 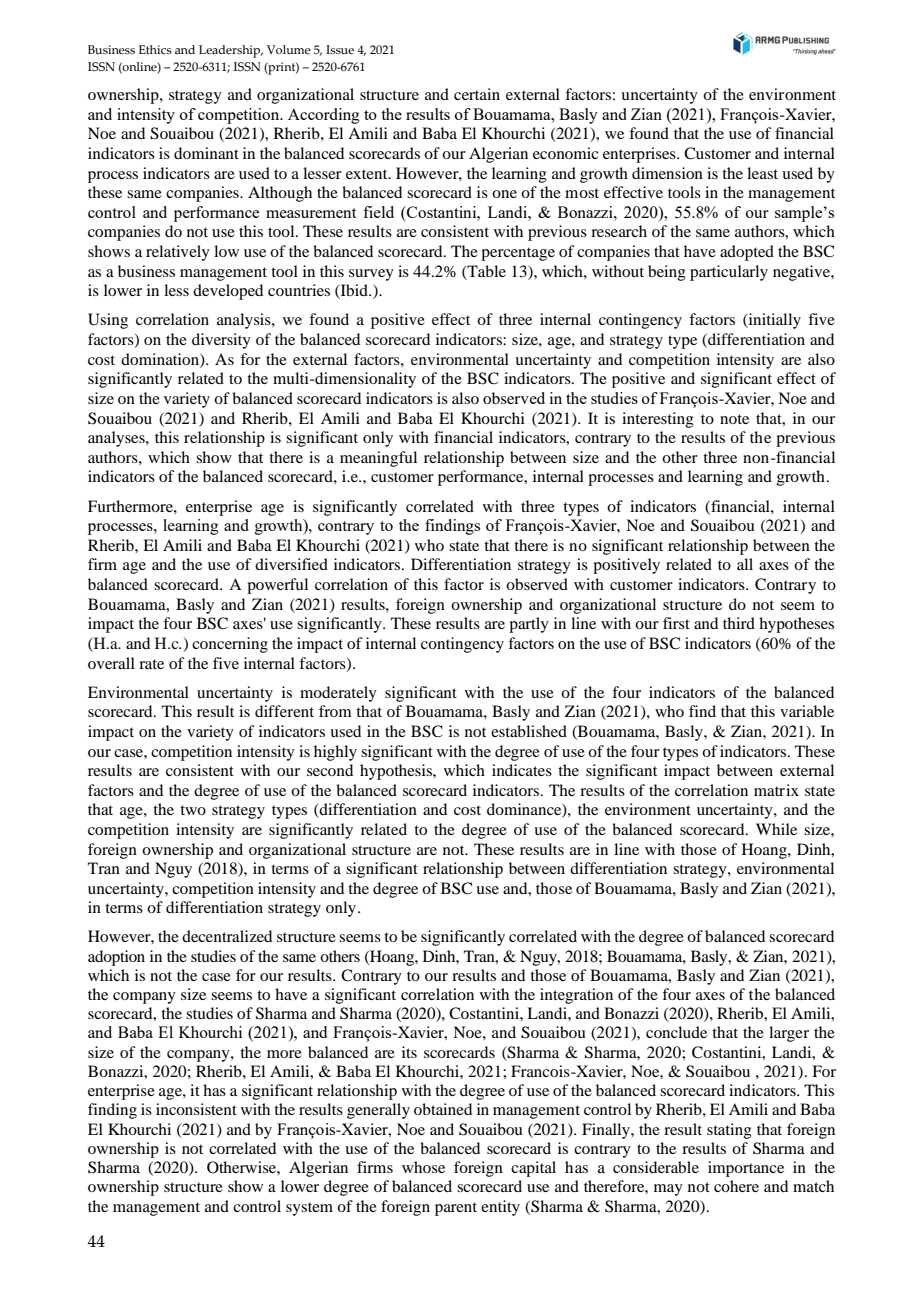 What do you see at coordinates (230, 645) in the screenshot?
I see `concerning` at bounding box center [230, 645].
